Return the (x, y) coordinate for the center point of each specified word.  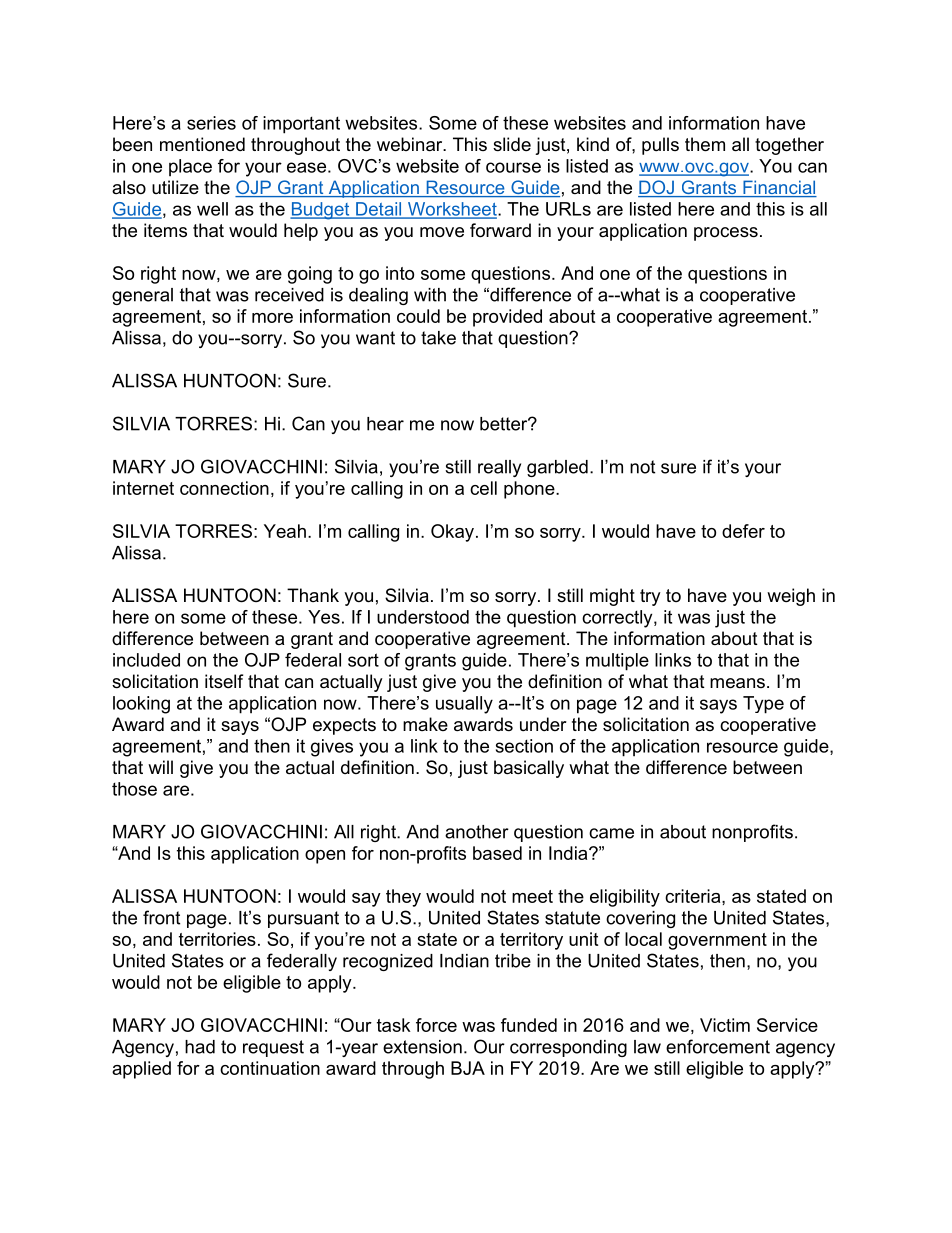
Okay (452, 533)
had (200, 1047)
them (705, 144)
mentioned (202, 144)
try (650, 597)
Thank (313, 595)
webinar (411, 144)
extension (422, 1047)
